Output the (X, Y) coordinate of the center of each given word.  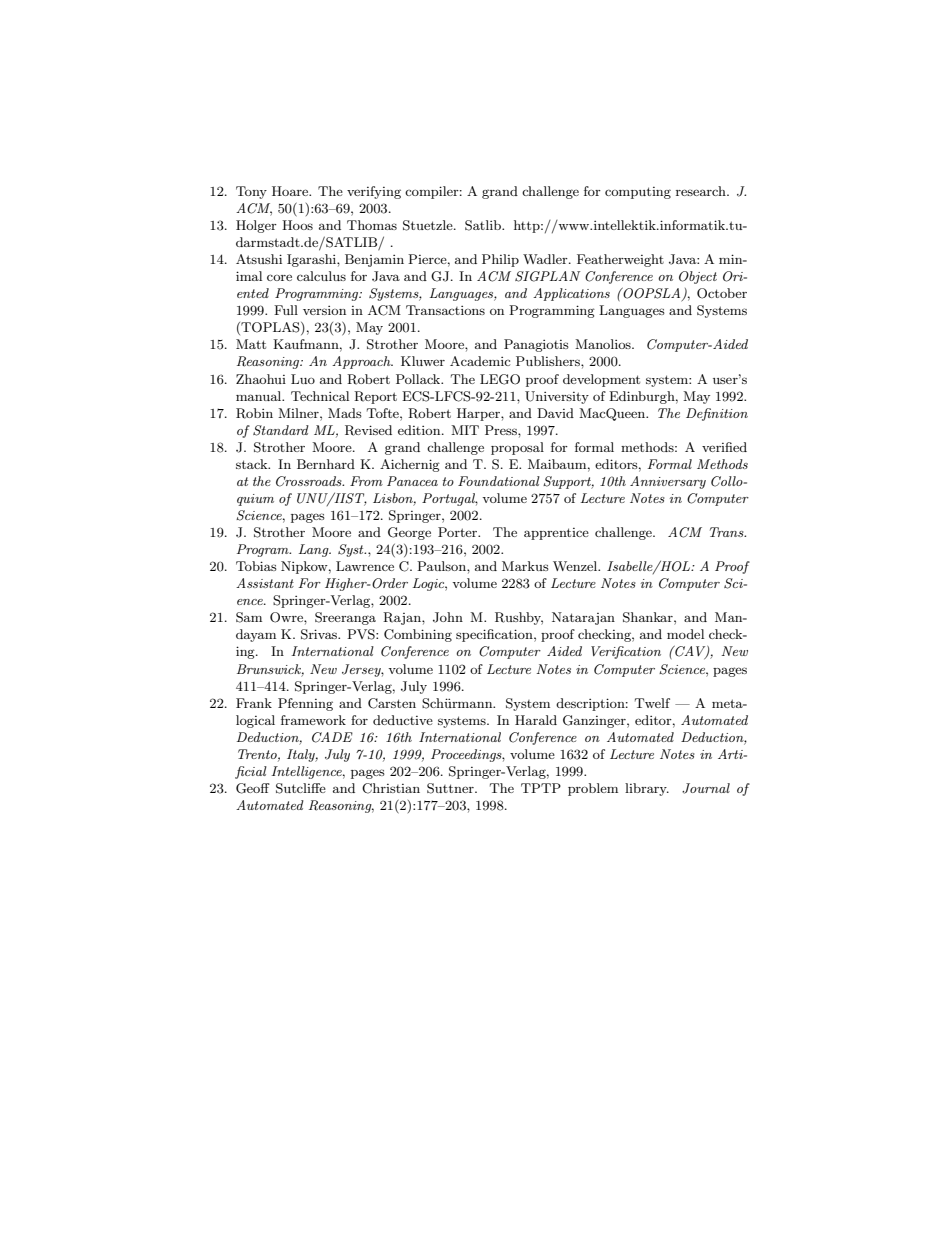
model (685, 634)
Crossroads (310, 481)
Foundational (499, 481)
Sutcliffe (301, 788)
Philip (500, 260)
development (601, 380)
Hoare (291, 191)
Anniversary (668, 482)
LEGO (500, 379)
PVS (362, 634)
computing (638, 193)
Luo (303, 379)
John (448, 617)
